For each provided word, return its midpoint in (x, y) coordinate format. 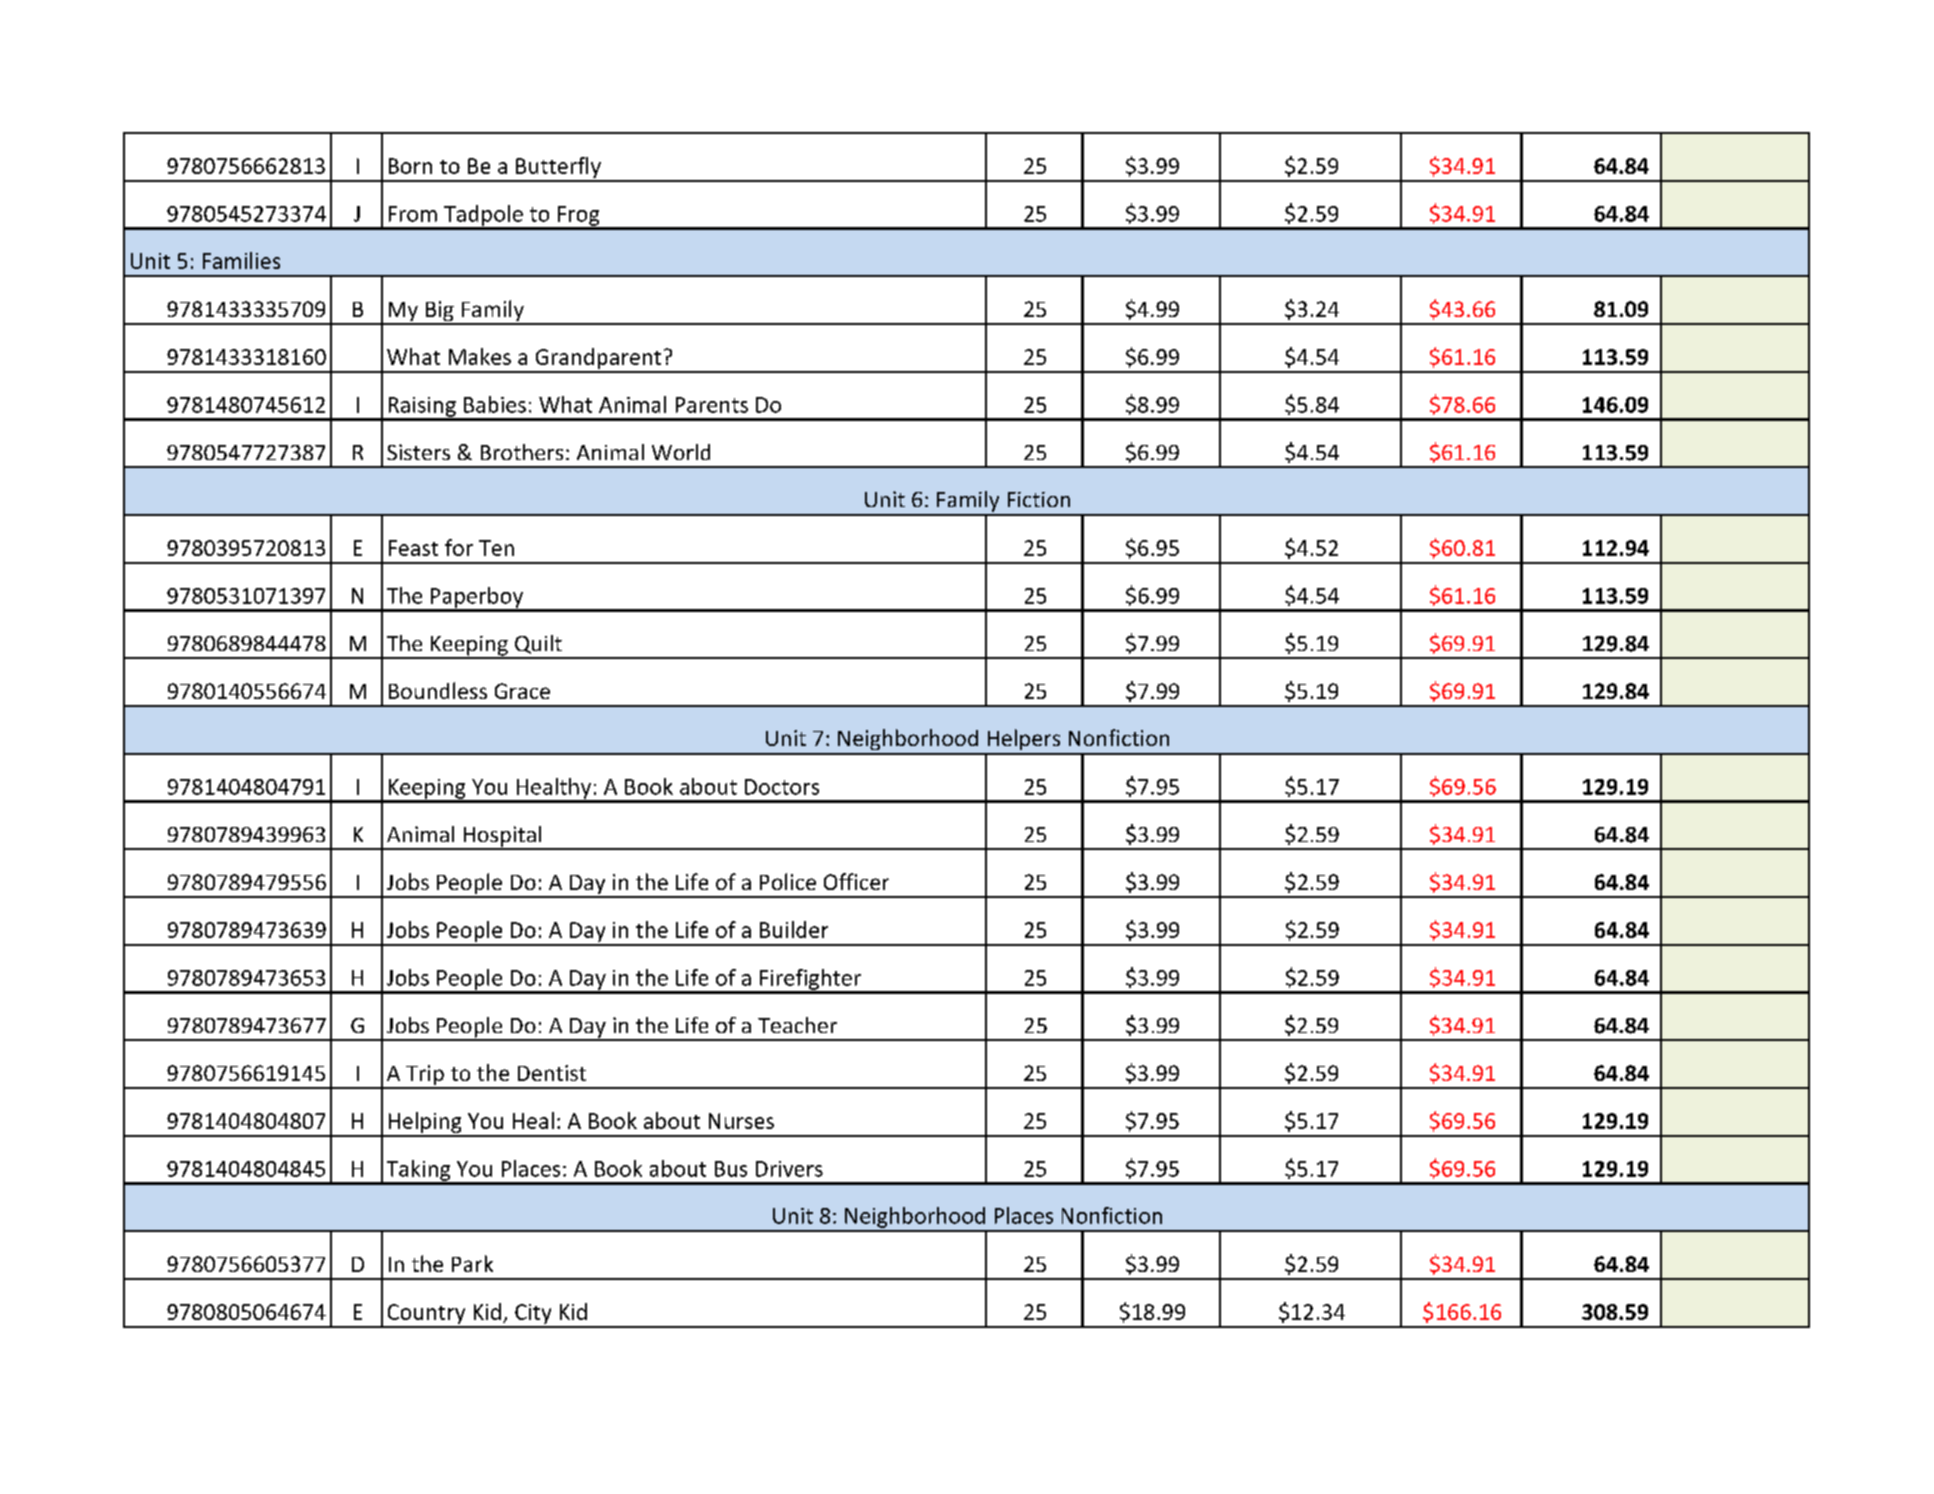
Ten (496, 548)
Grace (522, 691)
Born (410, 166)
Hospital (502, 837)
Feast (413, 548)
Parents (712, 405)
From (413, 214)
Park (472, 1263)
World (681, 452)
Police (788, 881)
